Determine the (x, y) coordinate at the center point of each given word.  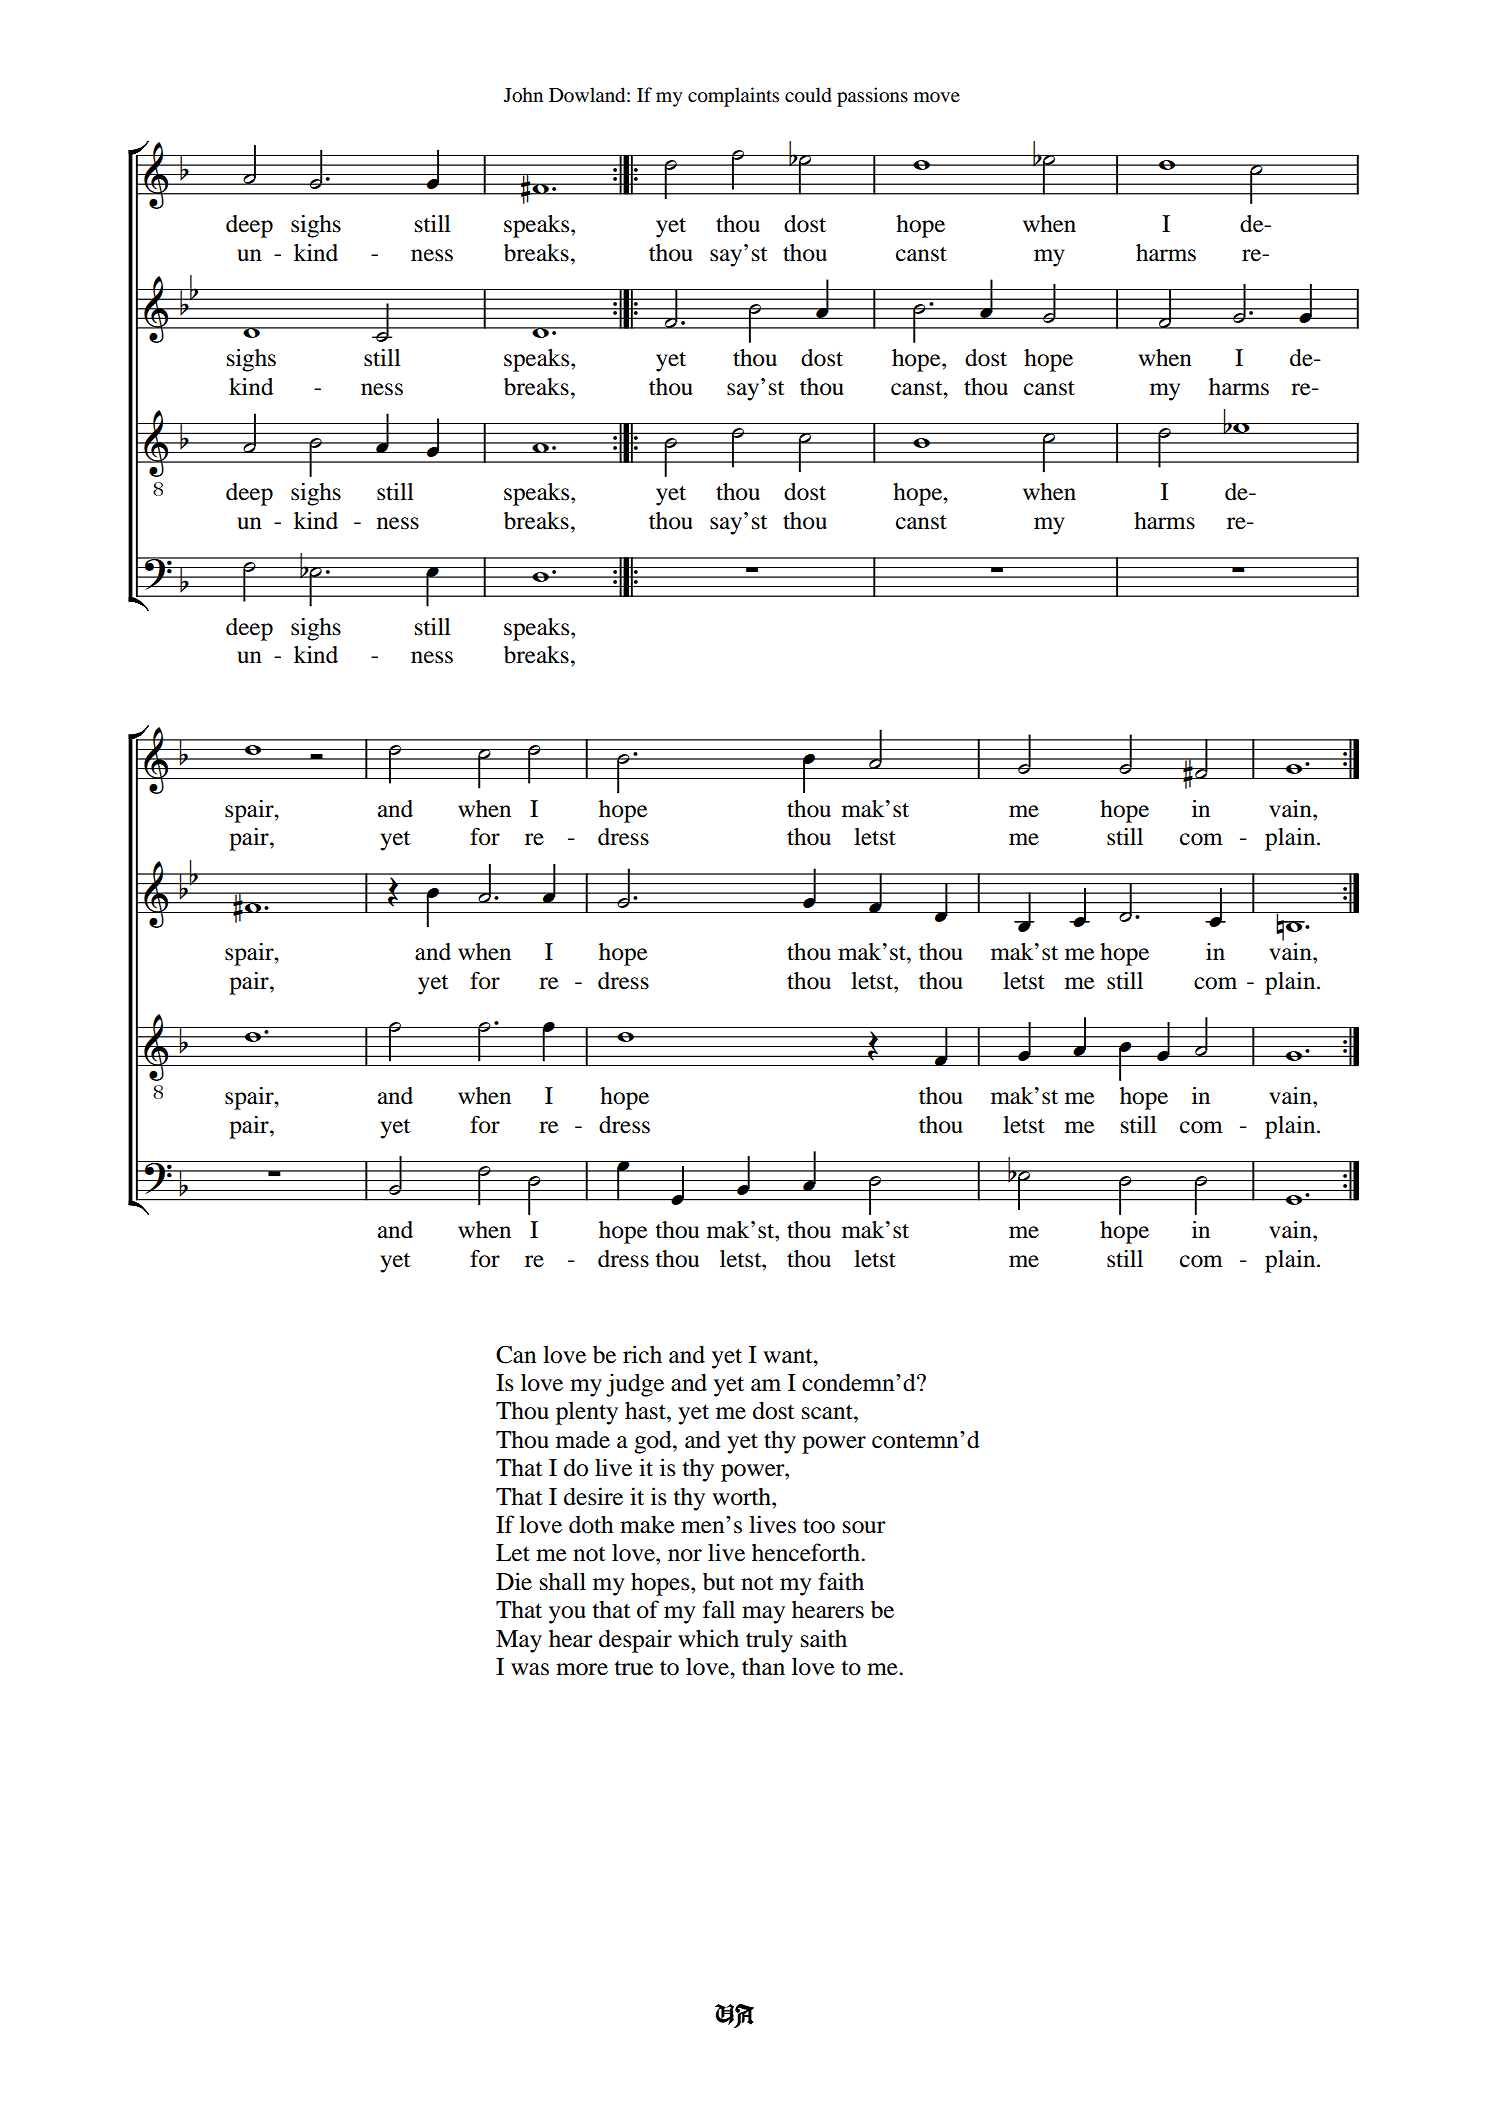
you (567, 1615)
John (523, 95)
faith (841, 1581)
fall (719, 1609)
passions (872, 97)
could (808, 95)
